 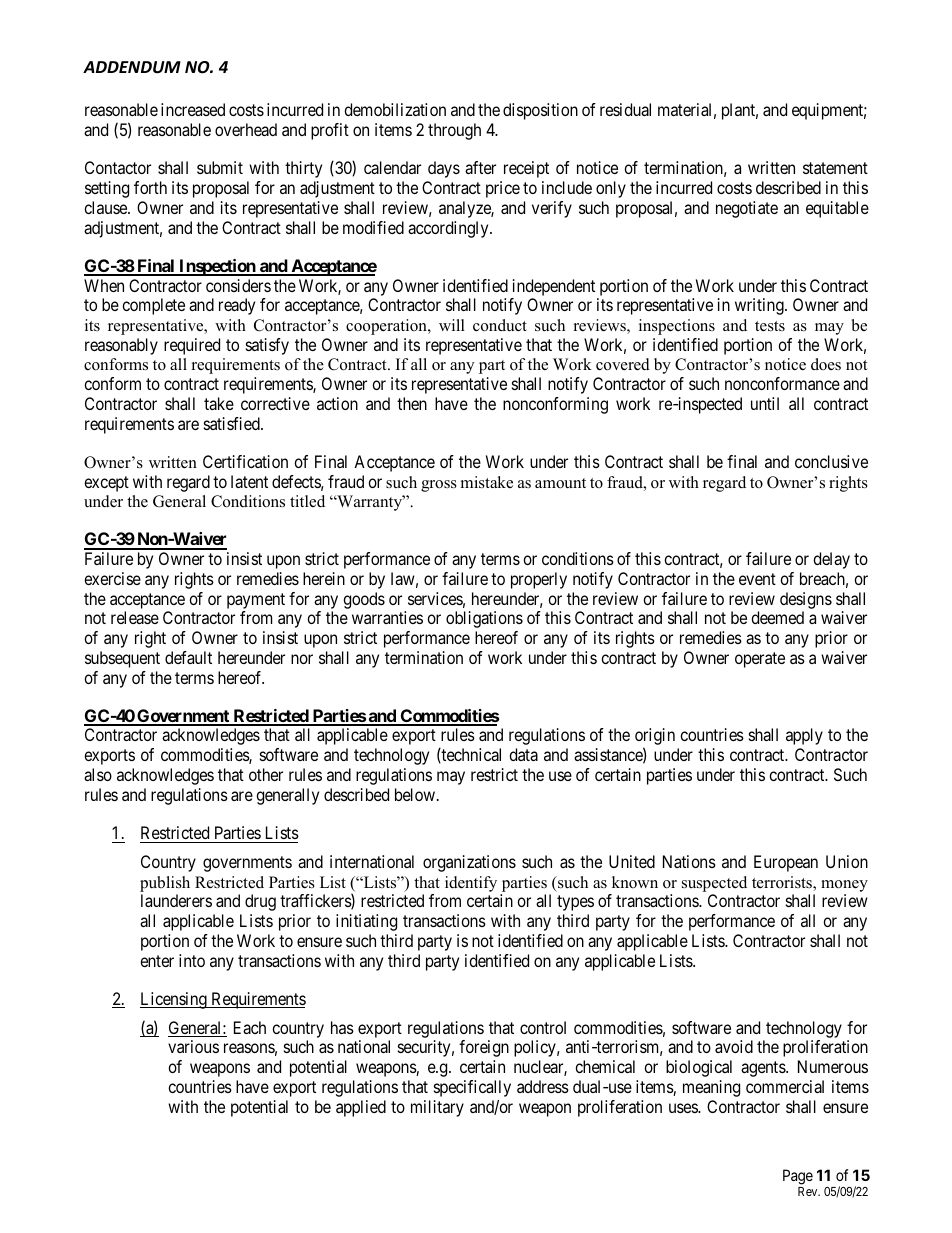 What do you see at coordinates (188, 657) in the screenshot?
I see `default` at bounding box center [188, 657].
